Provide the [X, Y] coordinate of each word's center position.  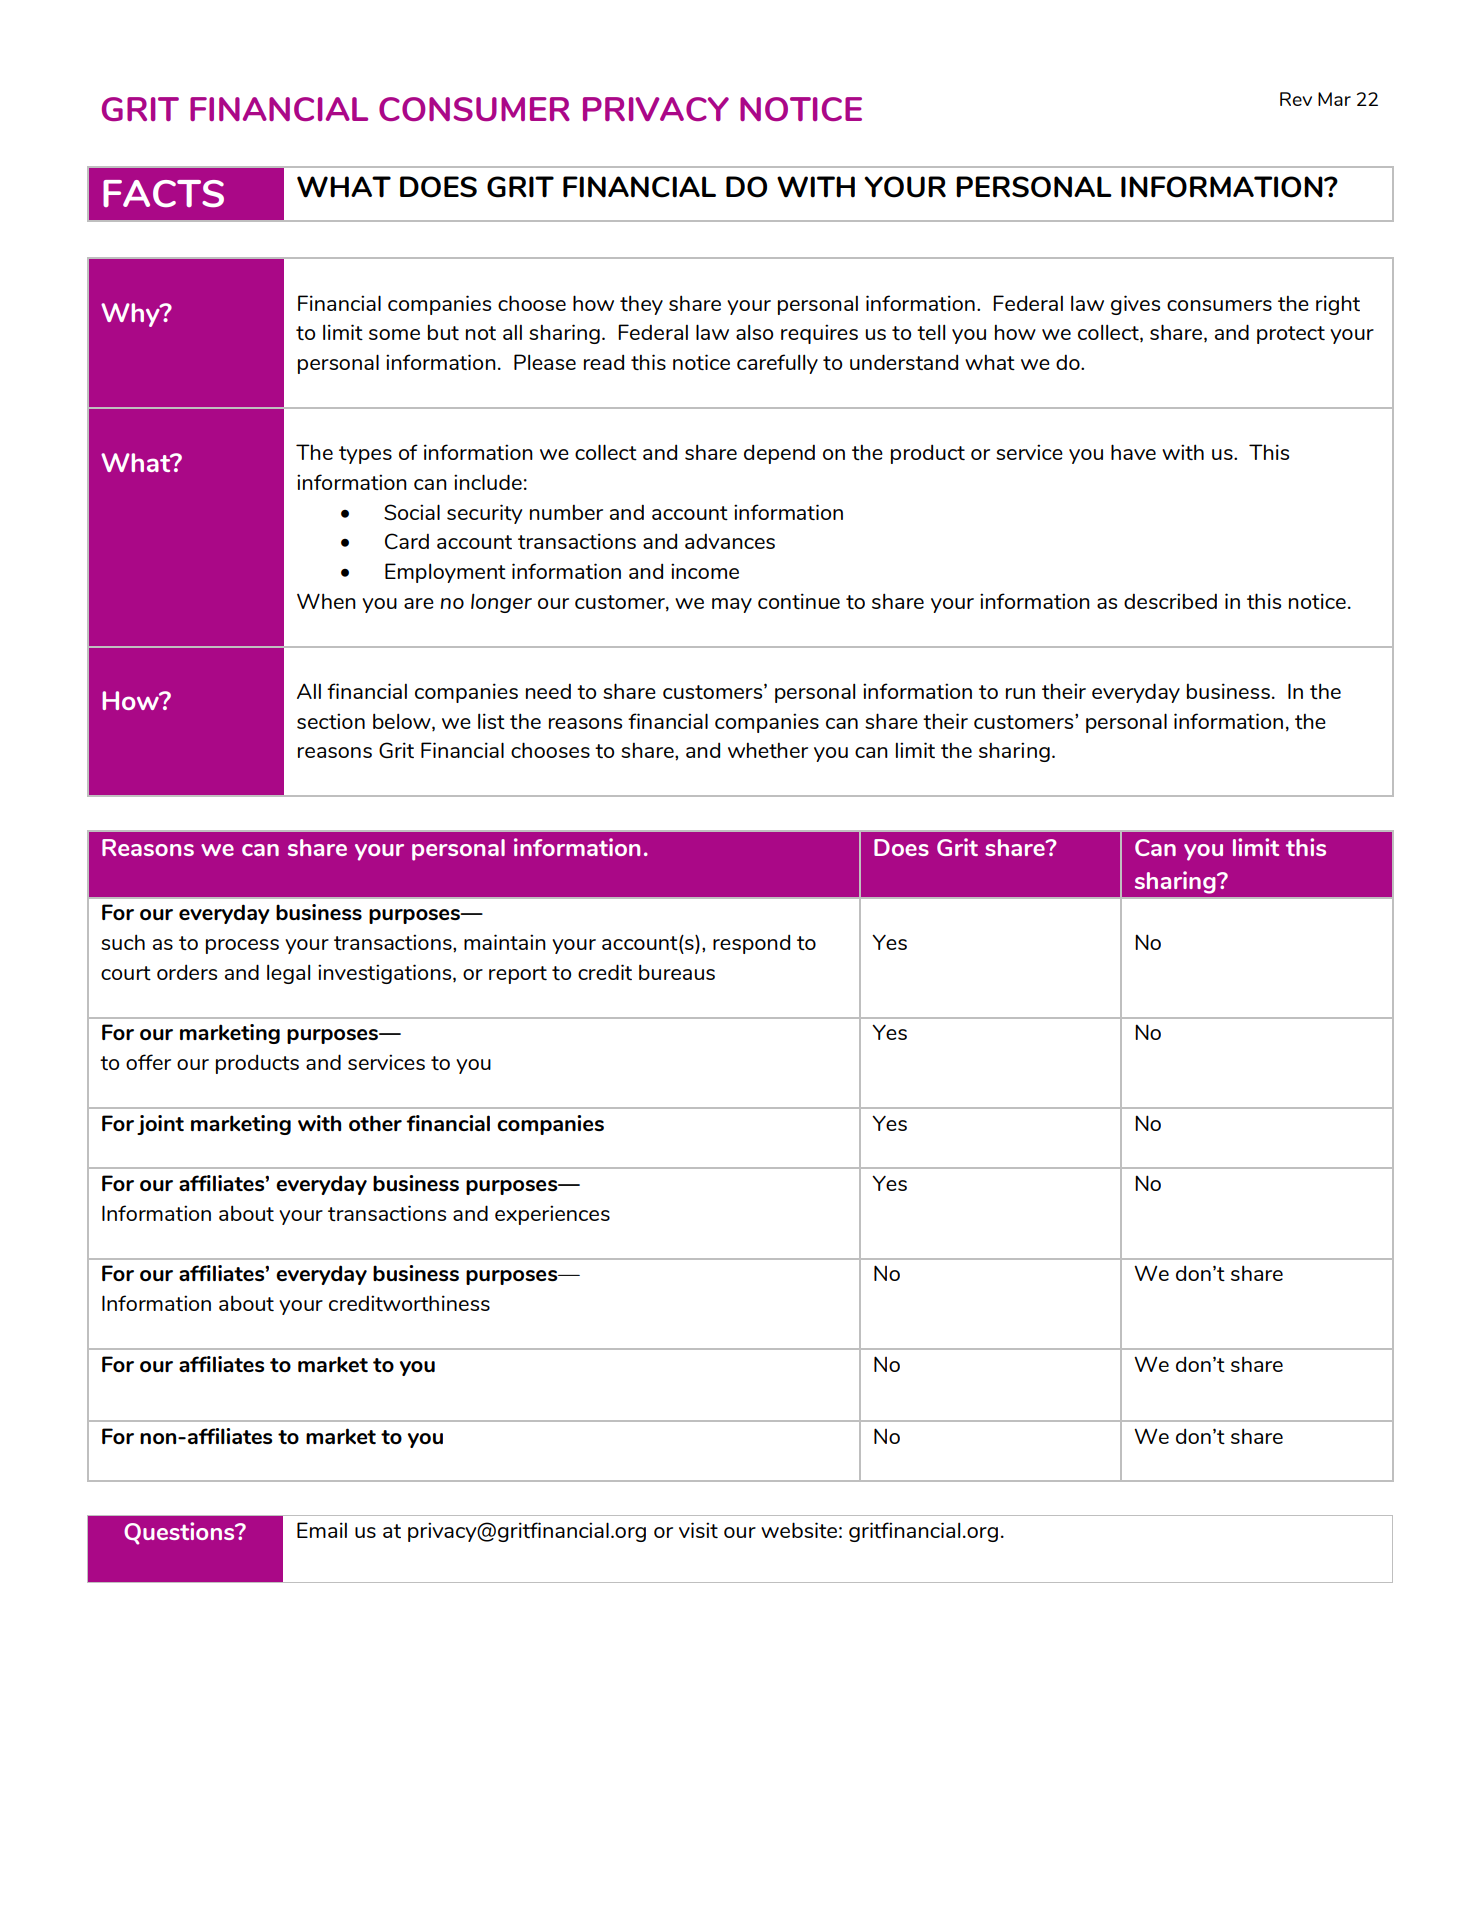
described [1170, 601]
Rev [1296, 99]
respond [751, 944]
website [799, 1530]
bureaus [677, 972]
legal [288, 974]
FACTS [163, 193]
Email [322, 1530]
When [326, 601]
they [641, 305]
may [732, 605]
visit [698, 1530]
